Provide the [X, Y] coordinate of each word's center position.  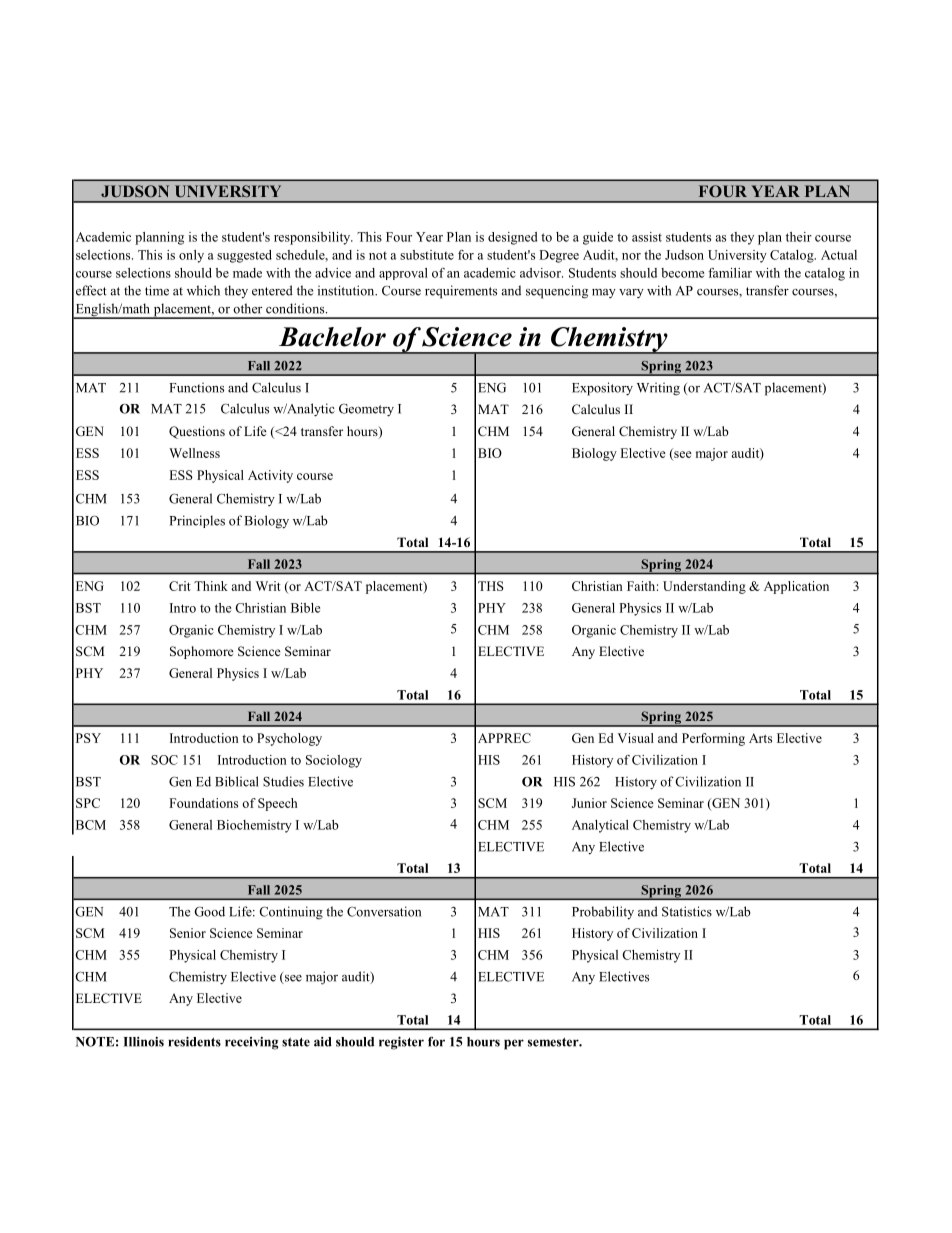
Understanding [704, 587]
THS [491, 586]
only [191, 256]
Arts [760, 738]
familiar [730, 273]
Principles [197, 521]
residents [194, 1041]
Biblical [237, 781]
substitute [427, 255]
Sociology [334, 761]
